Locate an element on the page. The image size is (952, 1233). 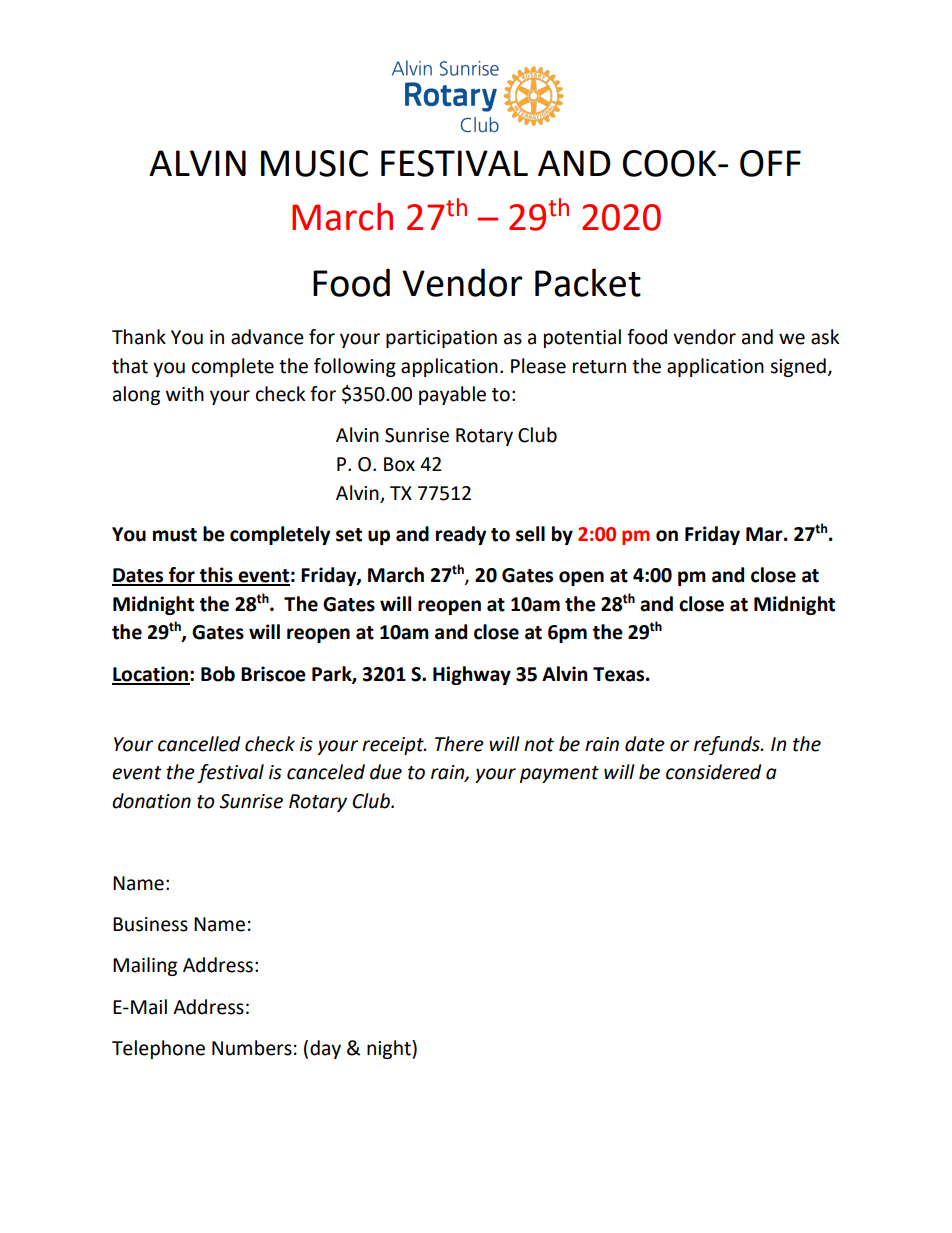
MUSIC is located at coordinates (314, 163).
